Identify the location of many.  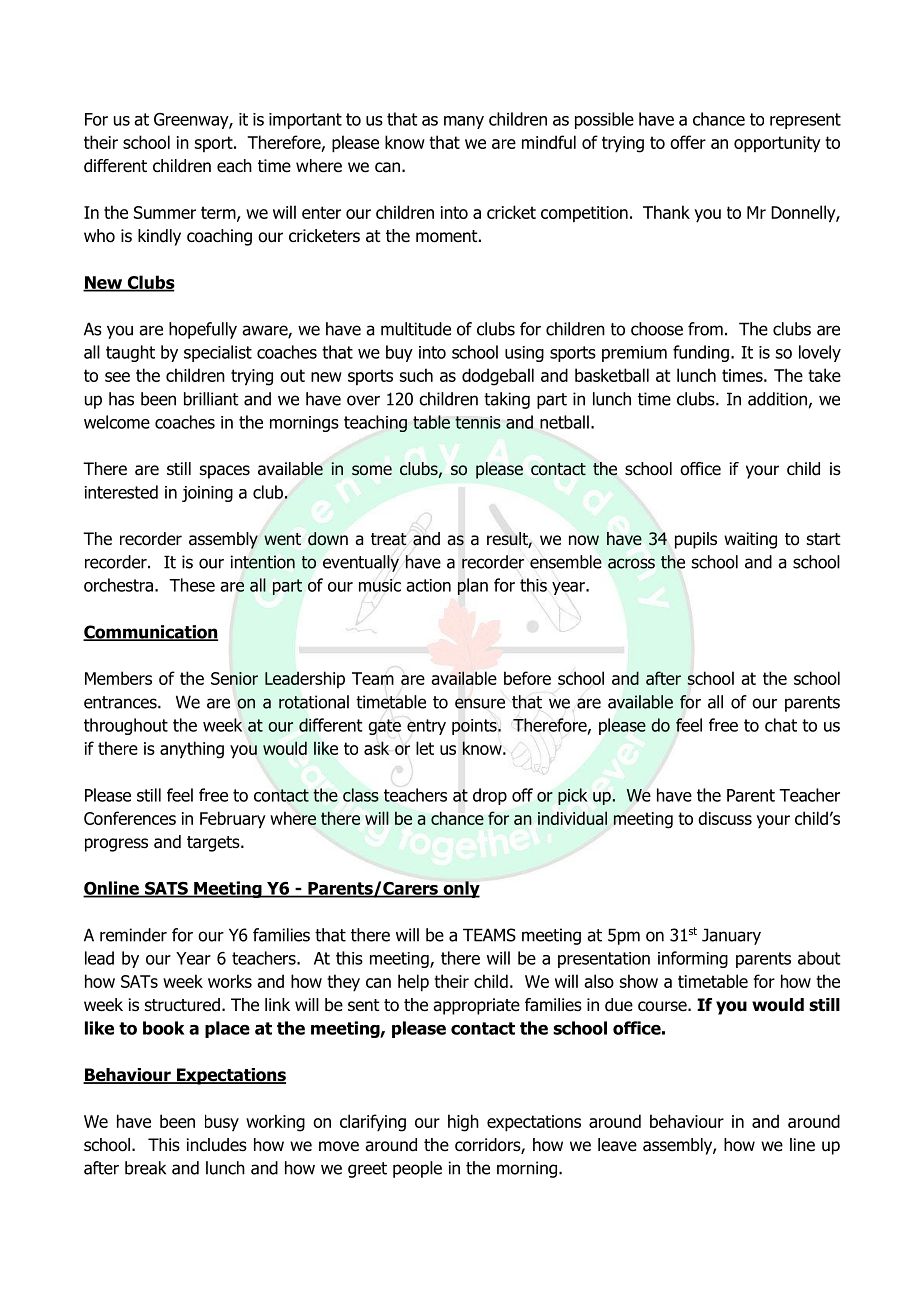
(464, 122).
